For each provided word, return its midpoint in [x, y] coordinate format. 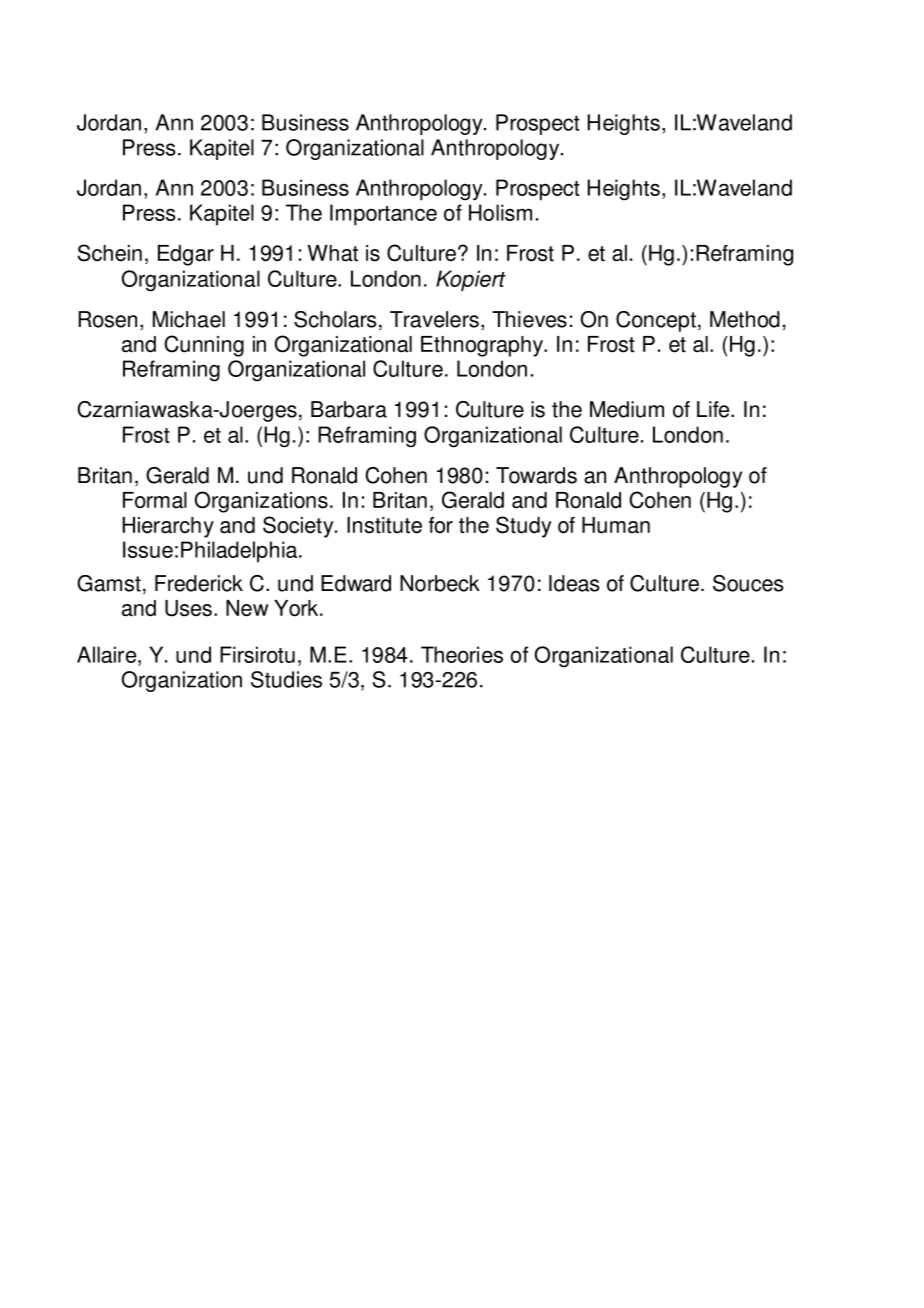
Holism [500, 212]
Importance [383, 215]
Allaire [108, 654]
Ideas [574, 583]
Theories [462, 654]
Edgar [186, 255]
